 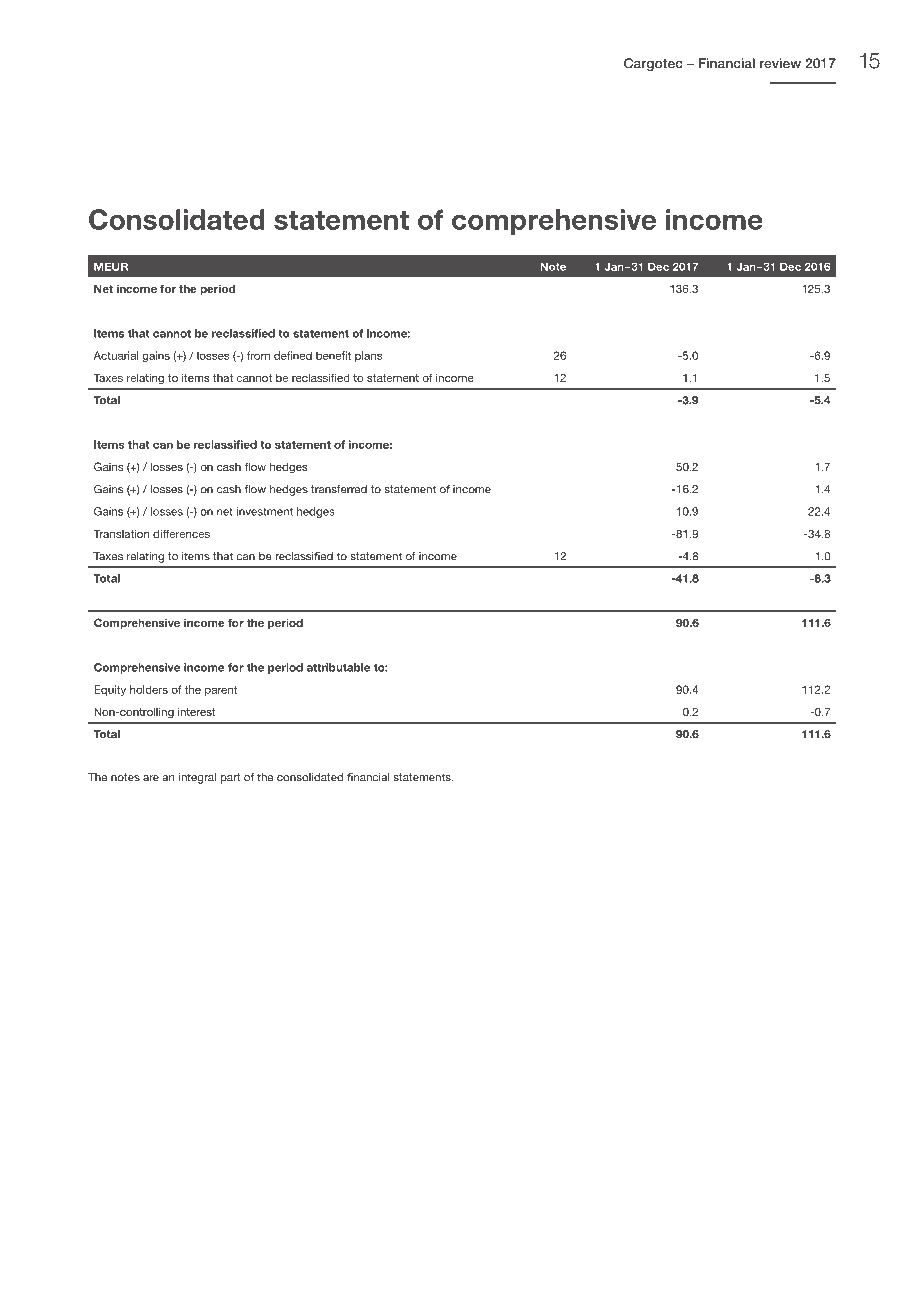 I want to click on plans, so click(x=368, y=356).
